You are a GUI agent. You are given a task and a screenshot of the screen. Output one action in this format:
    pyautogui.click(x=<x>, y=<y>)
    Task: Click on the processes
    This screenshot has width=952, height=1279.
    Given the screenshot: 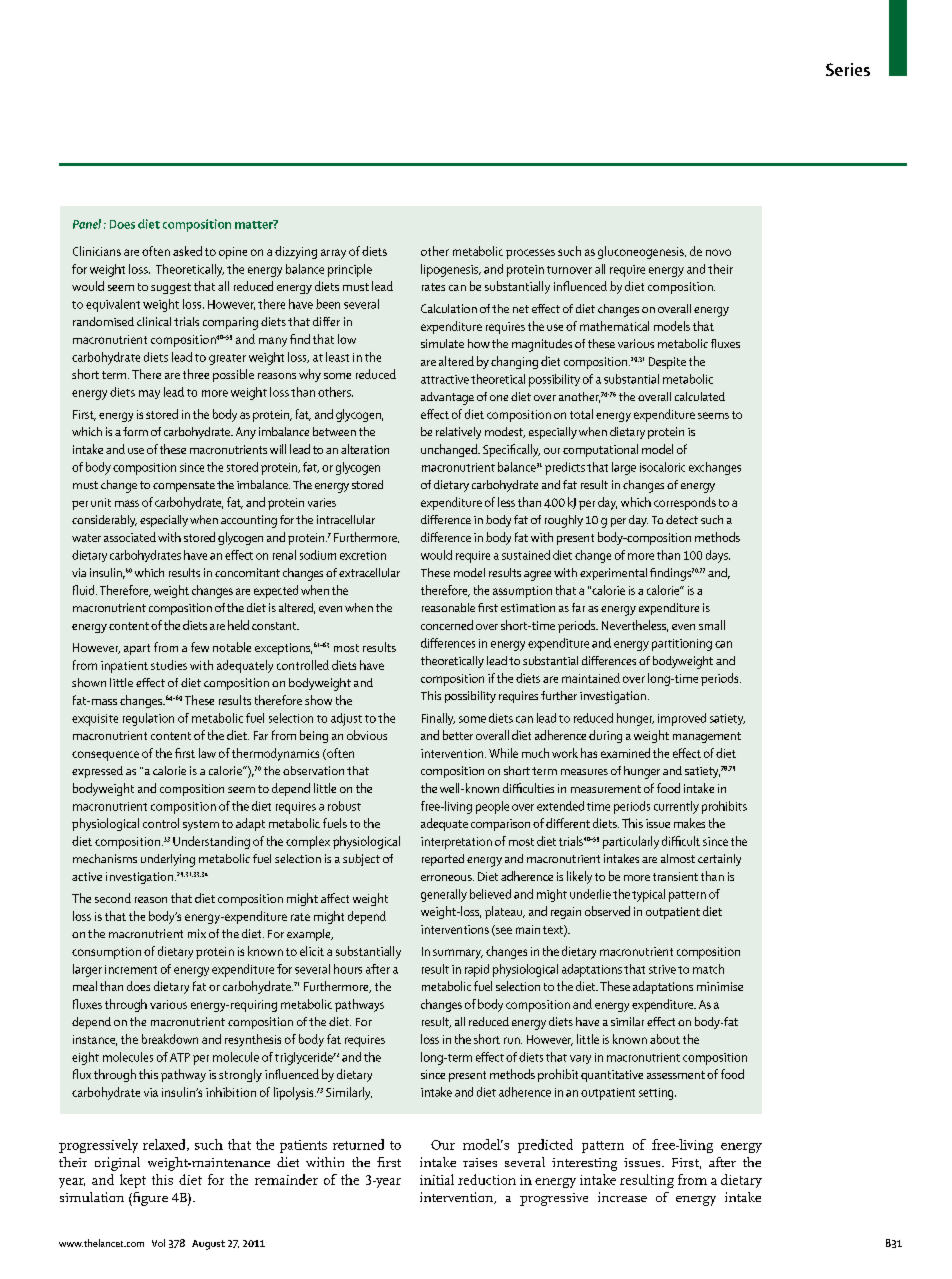 What is the action you would take?
    pyautogui.click(x=530, y=254)
